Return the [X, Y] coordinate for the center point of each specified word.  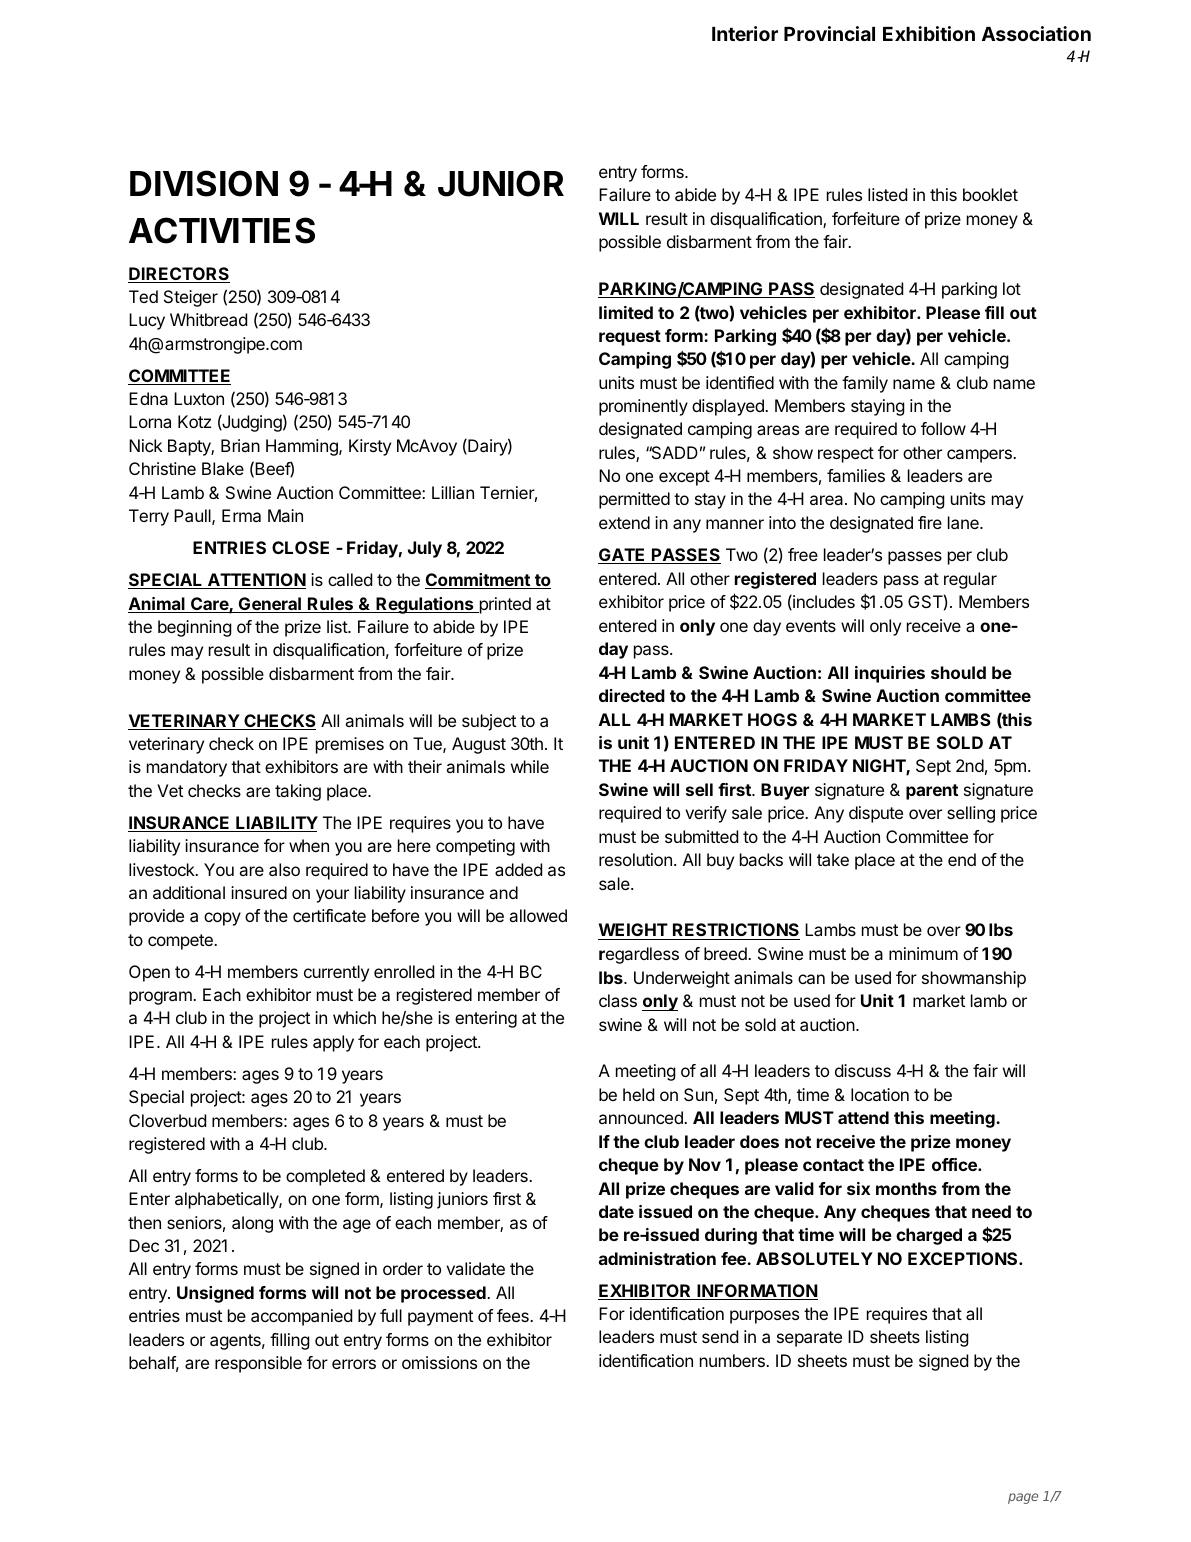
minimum [923, 953]
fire [930, 522]
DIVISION [204, 183]
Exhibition [929, 33]
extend [624, 522]
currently [336, 973]
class [618, 1000]
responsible [258, 1364]
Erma [241, 515]
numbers [733, 1360]
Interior [745, 33]
